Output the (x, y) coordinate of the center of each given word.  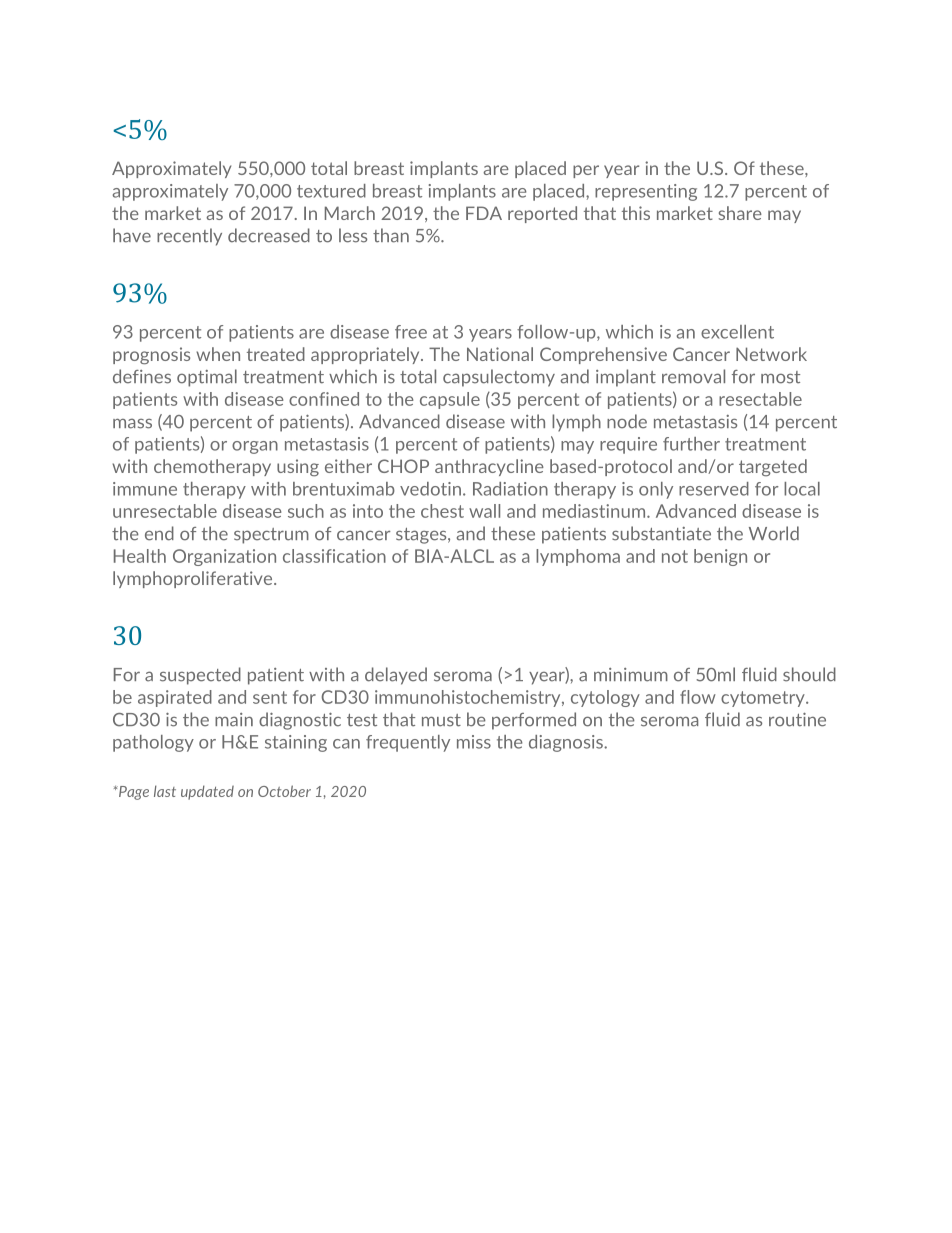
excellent (737, 332)
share (740, 213)
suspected (200, 676)
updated (207, 792)
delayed (396, 676)
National (500, 354)
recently (189, 237)
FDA (484, 213)
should (809, 674)
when (218, 354)
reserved (714, 489)
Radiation (510, 489)
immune (145, 489)
